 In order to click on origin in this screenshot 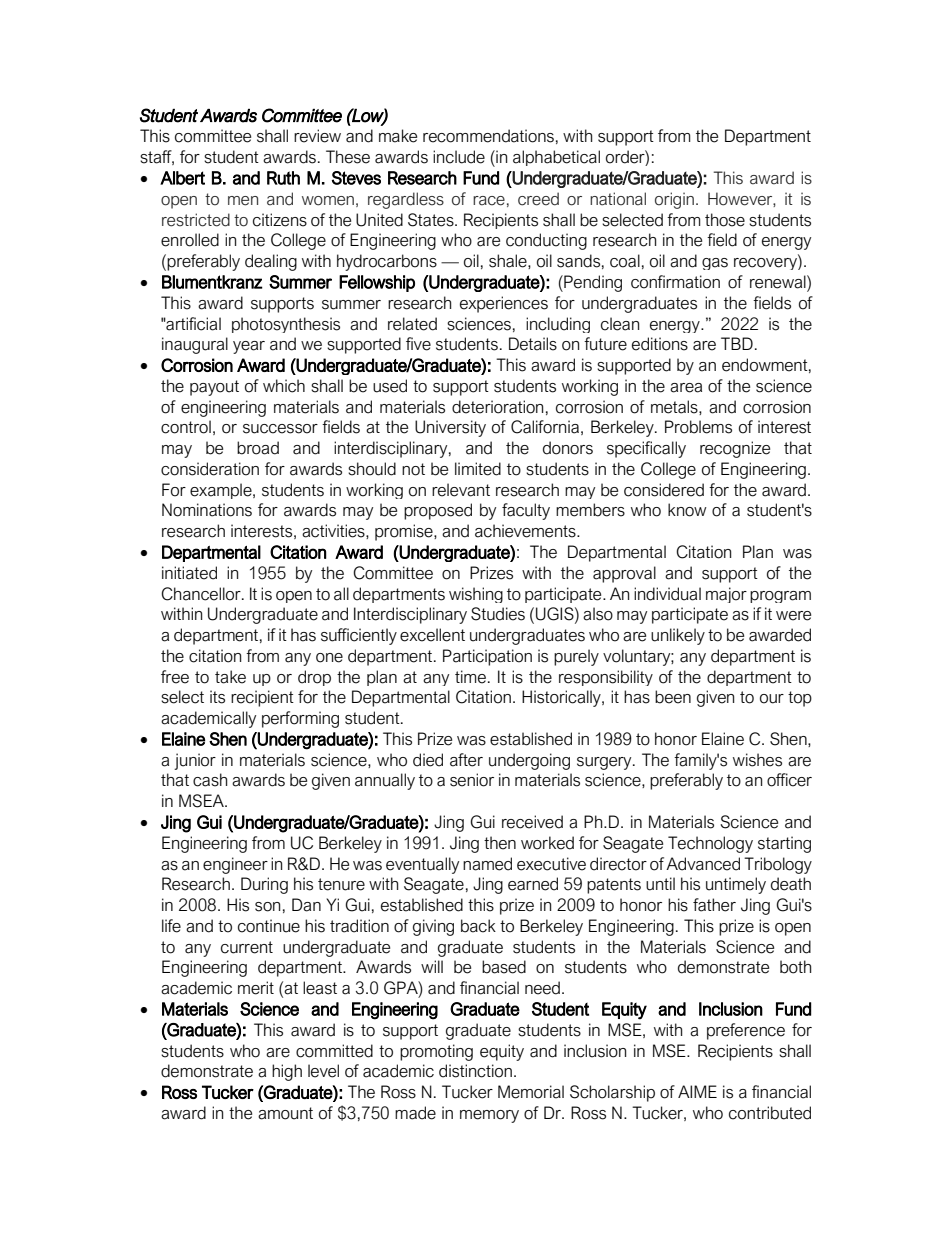, I will do `click(674, 200)`.
